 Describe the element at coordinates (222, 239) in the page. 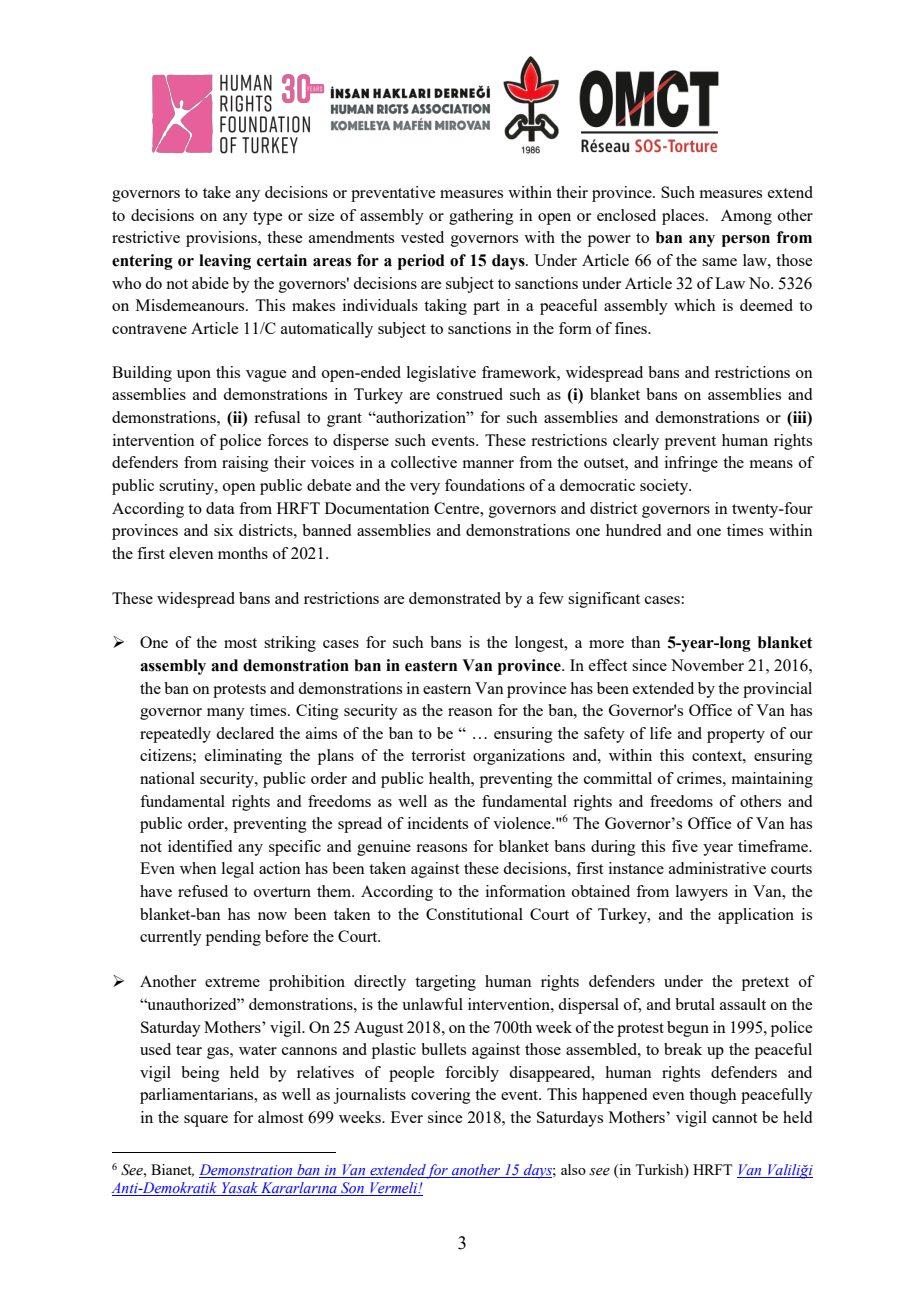

I see `provisions` at that location.
